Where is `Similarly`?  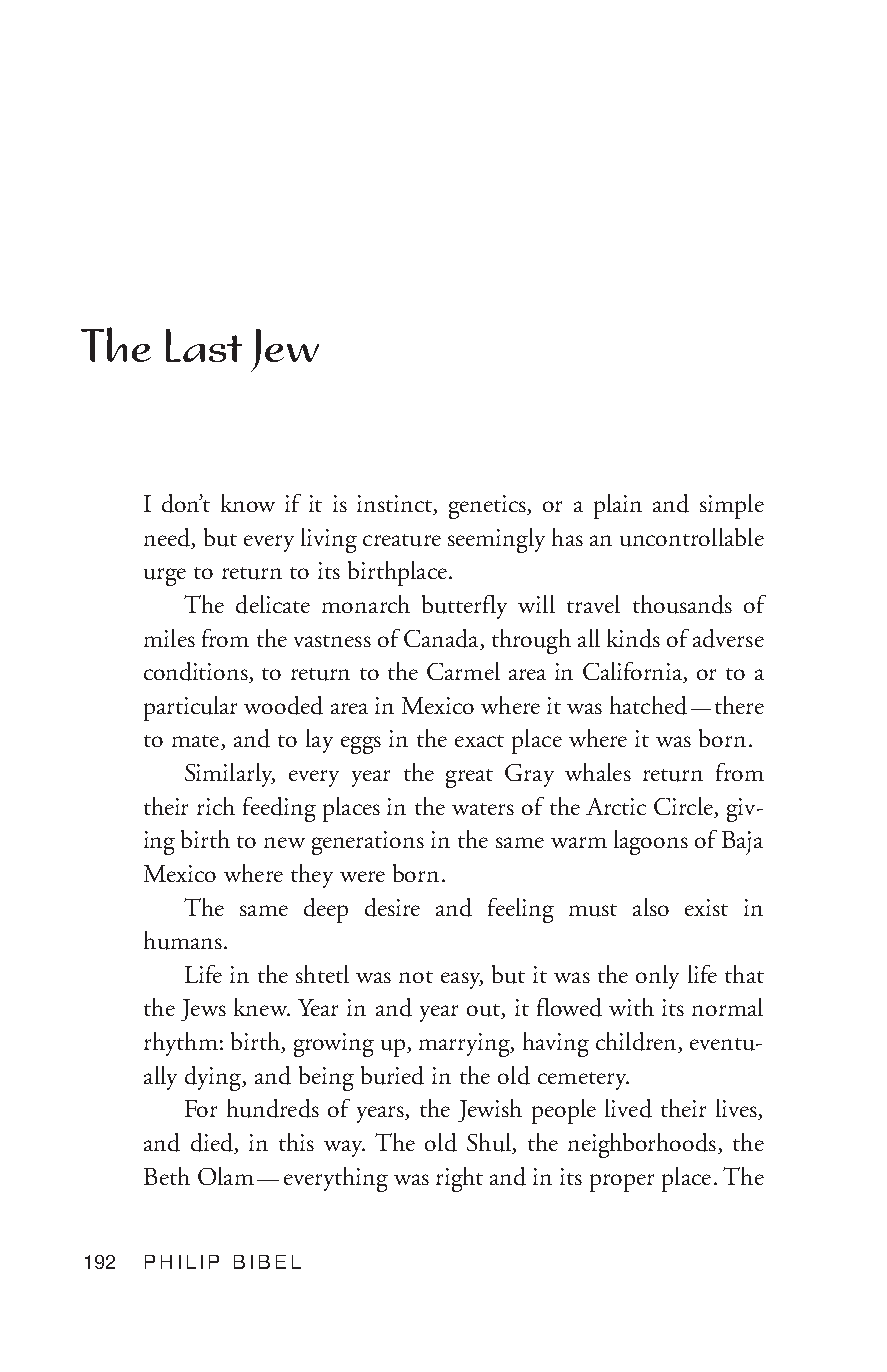 Similarly is located at coordinates (230, 775).
